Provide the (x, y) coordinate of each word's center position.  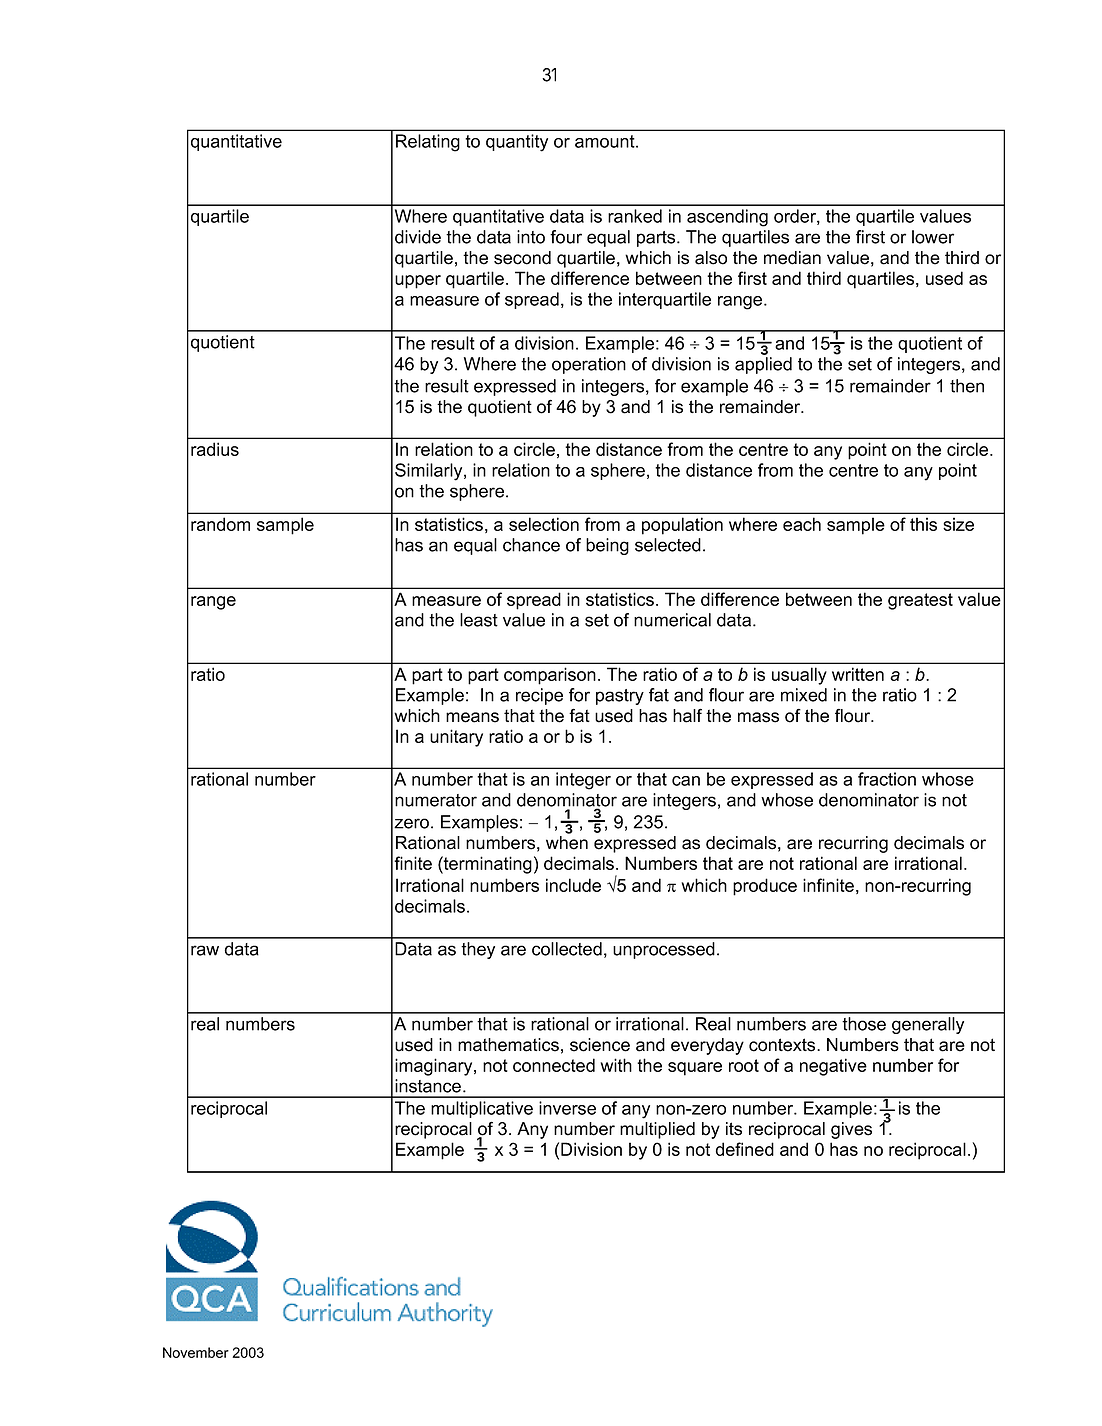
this (923, 524)
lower (933, 237)
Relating (428, 143)
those (864, 1024)
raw (205, 950)
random (220, 524)
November (196, 1352)
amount (606, 141)
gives (851, 1130)
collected (567, 949)
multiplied (657, 1130)
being (607, 546)
